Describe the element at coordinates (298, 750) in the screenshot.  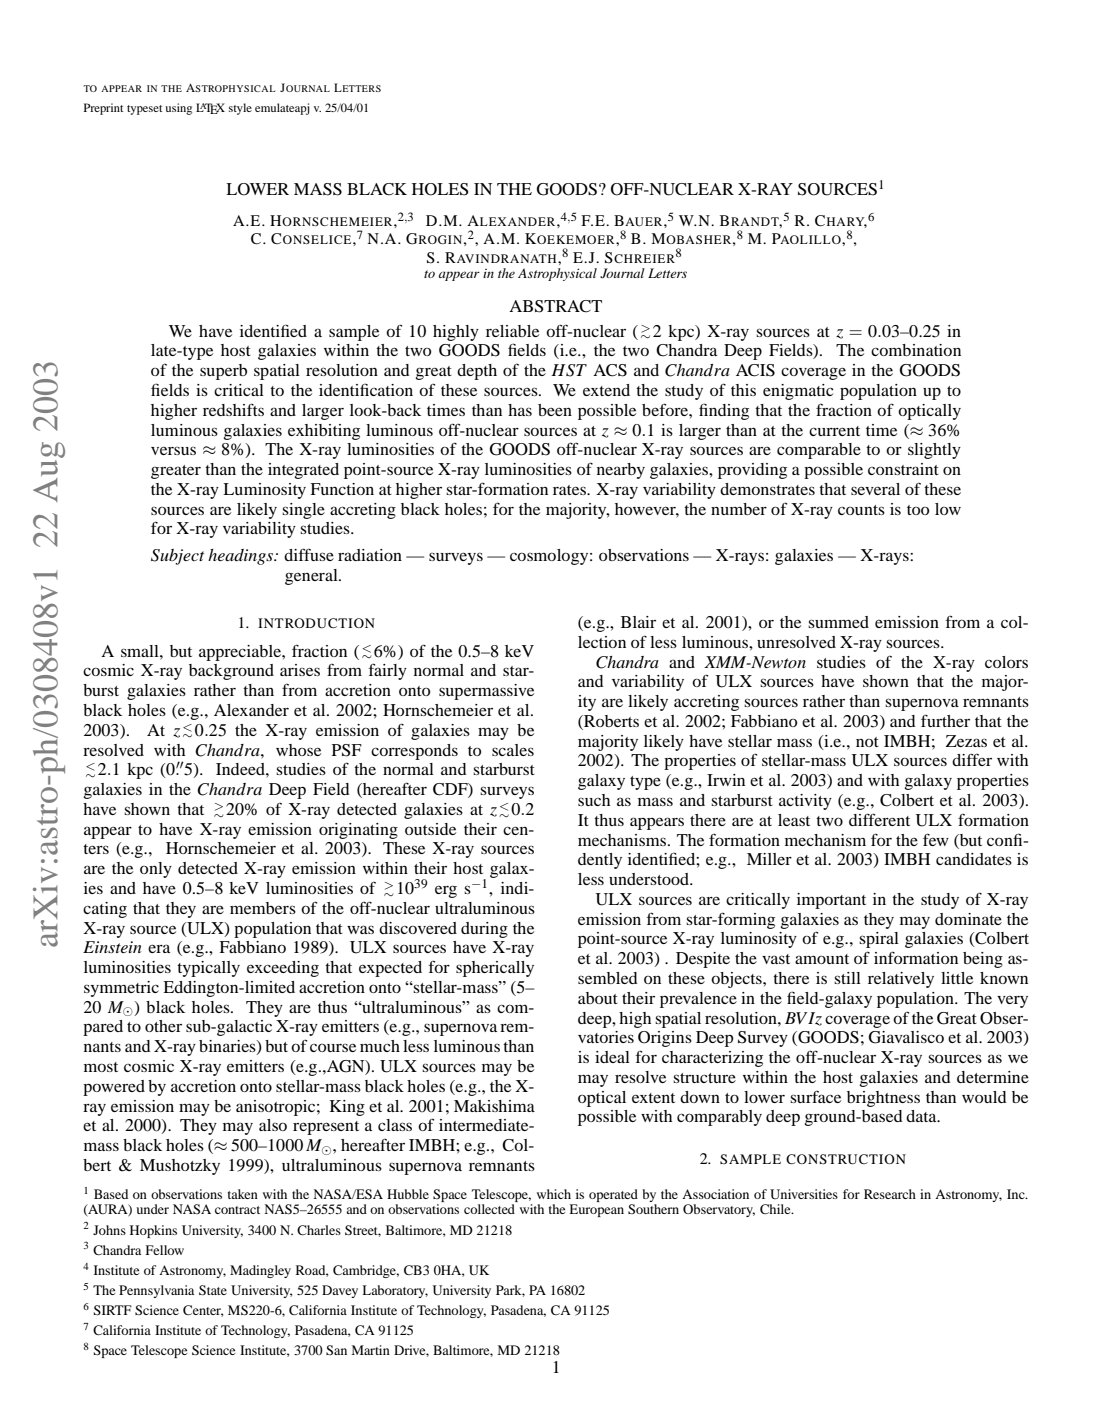
I see `whose` at that location.
